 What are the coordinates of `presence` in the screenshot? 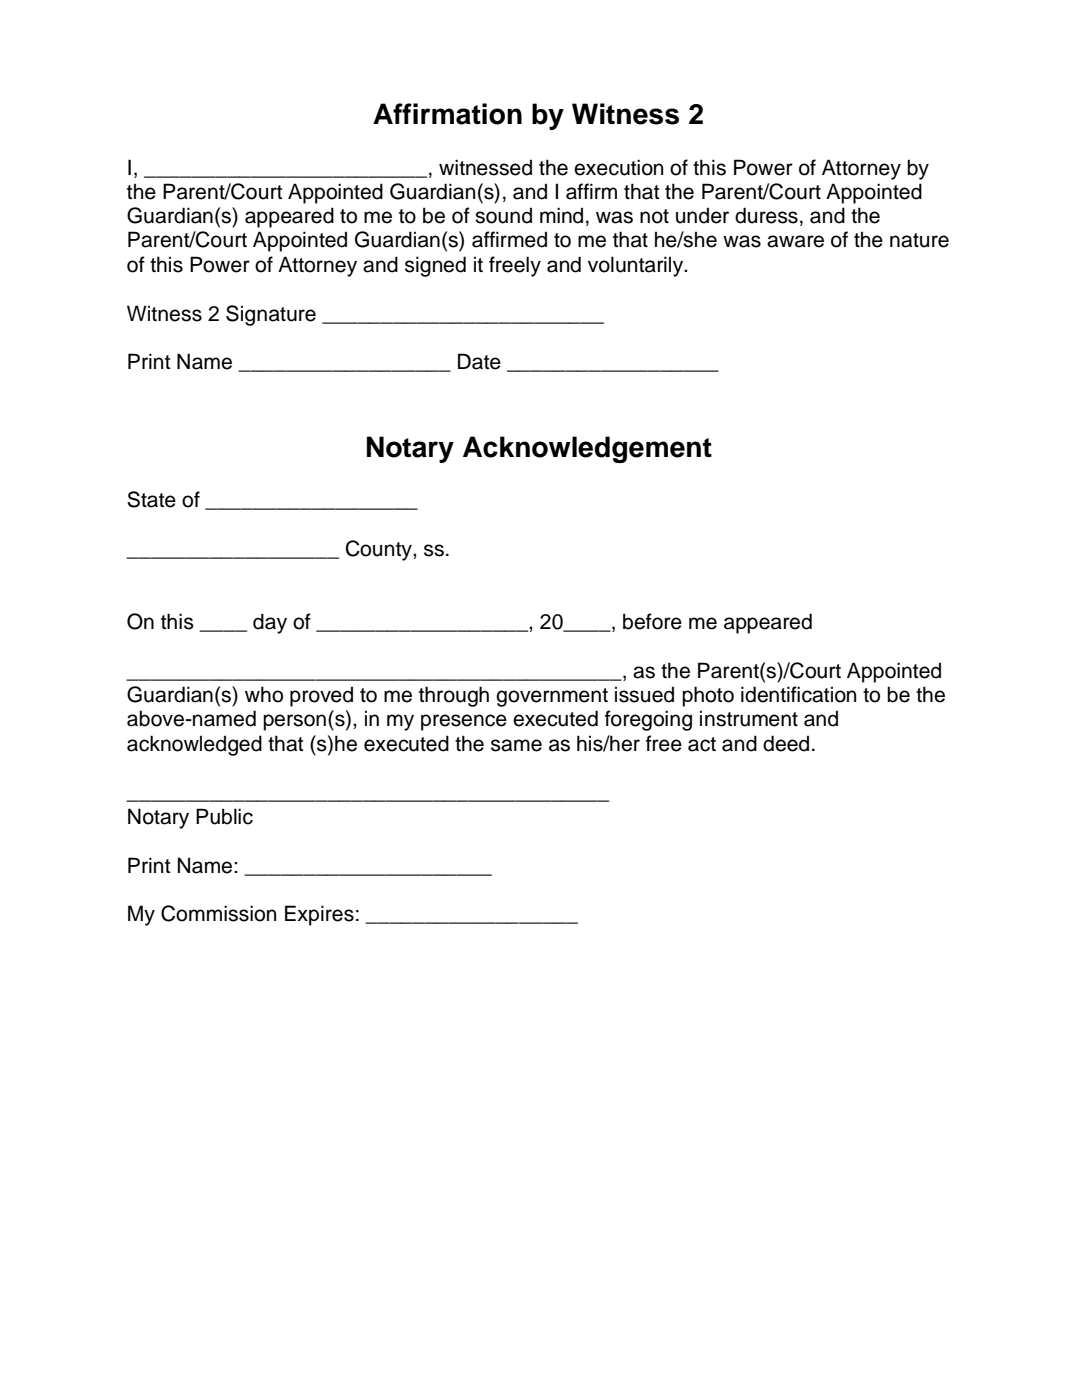 It's located at (464, 722).
